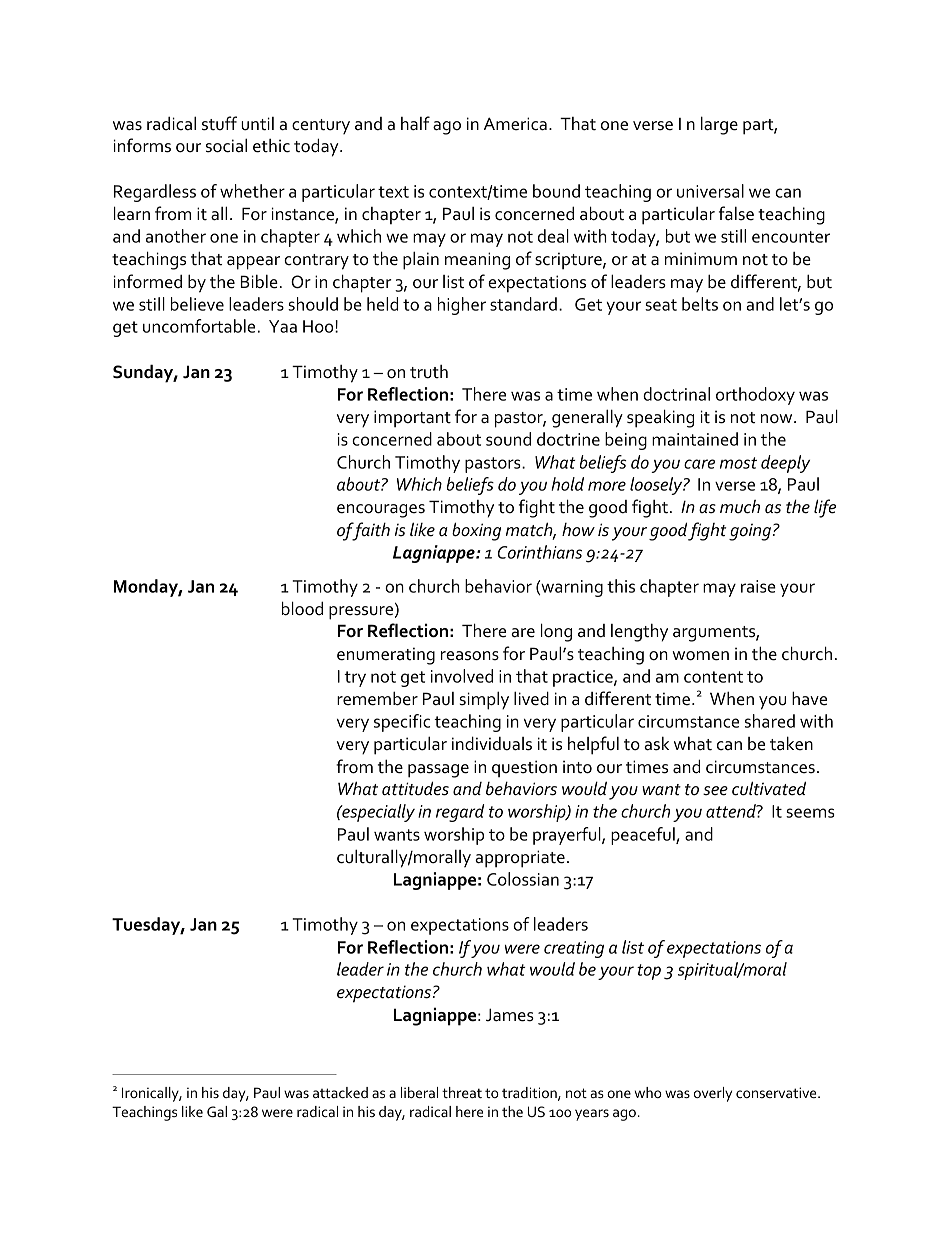 This screenshot has width=952, height=1233. What do you see at coordinates (713, 1094) in the screenshot?
I see `overly` at bounding box center [713, 1094].
